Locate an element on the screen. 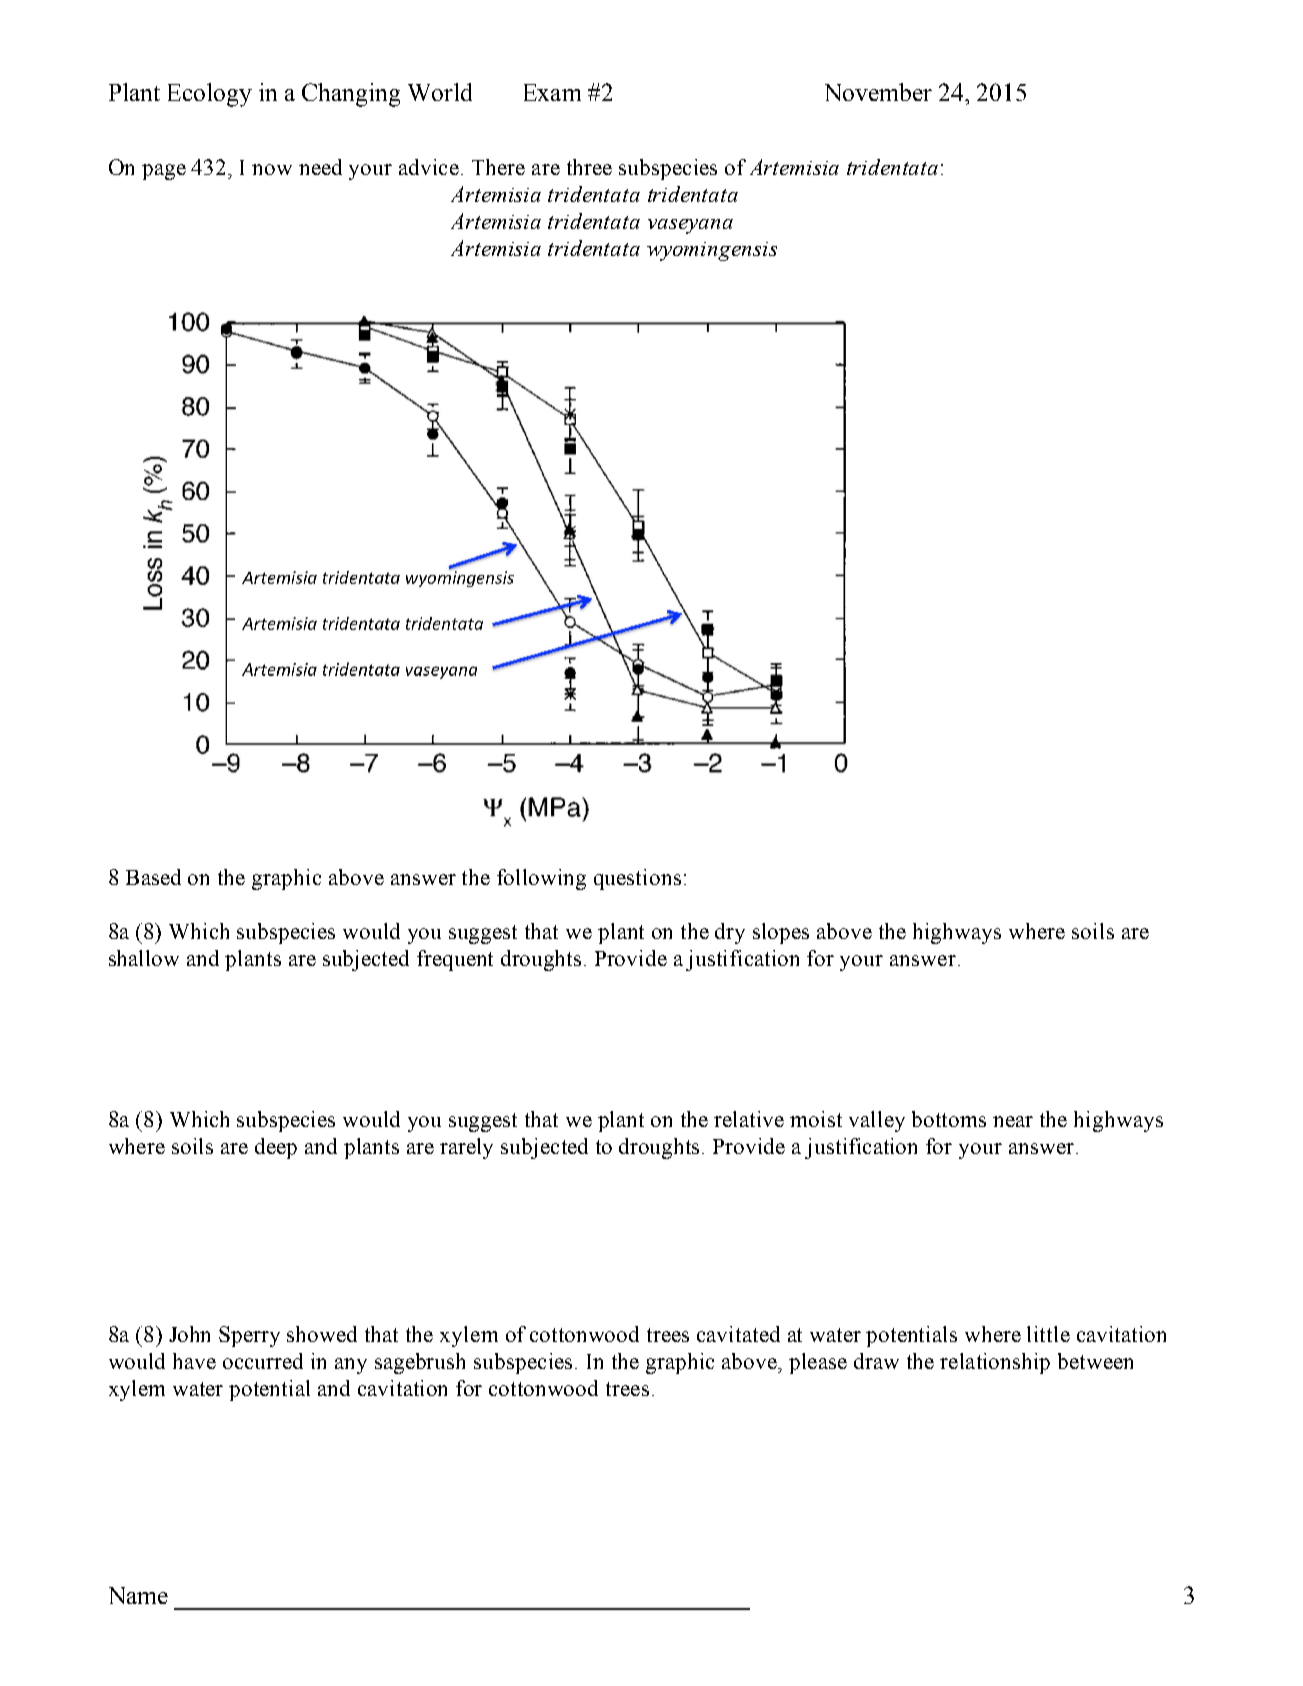  now is located at coordinates (272, 169).
